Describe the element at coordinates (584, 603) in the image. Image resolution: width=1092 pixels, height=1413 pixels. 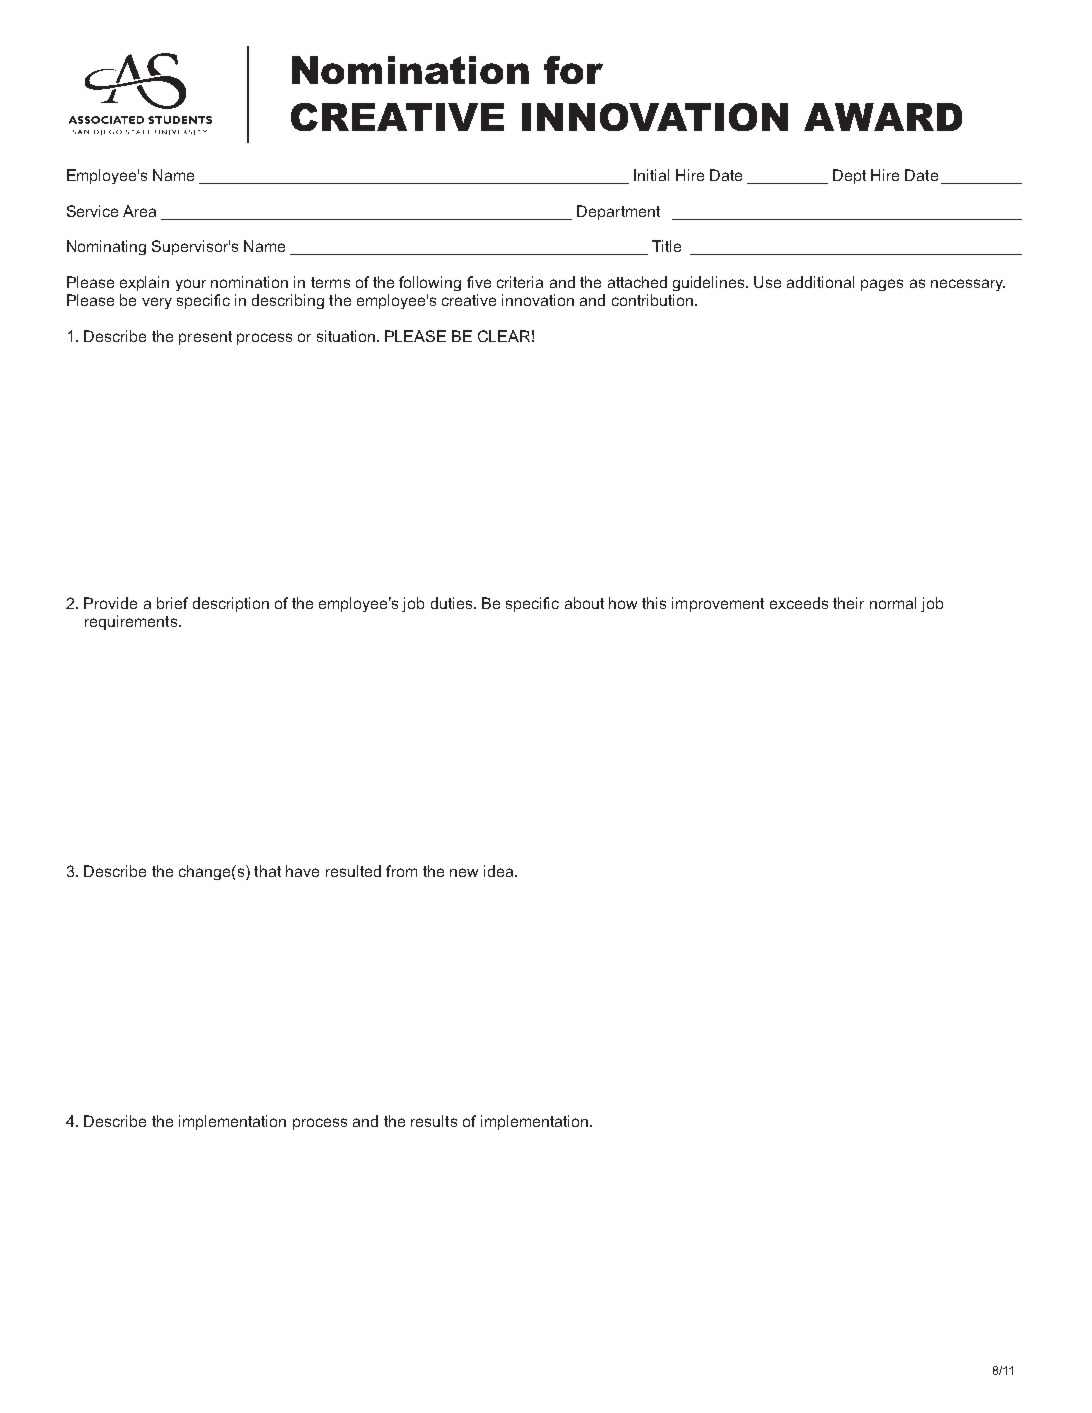
I see `about` at that location.
